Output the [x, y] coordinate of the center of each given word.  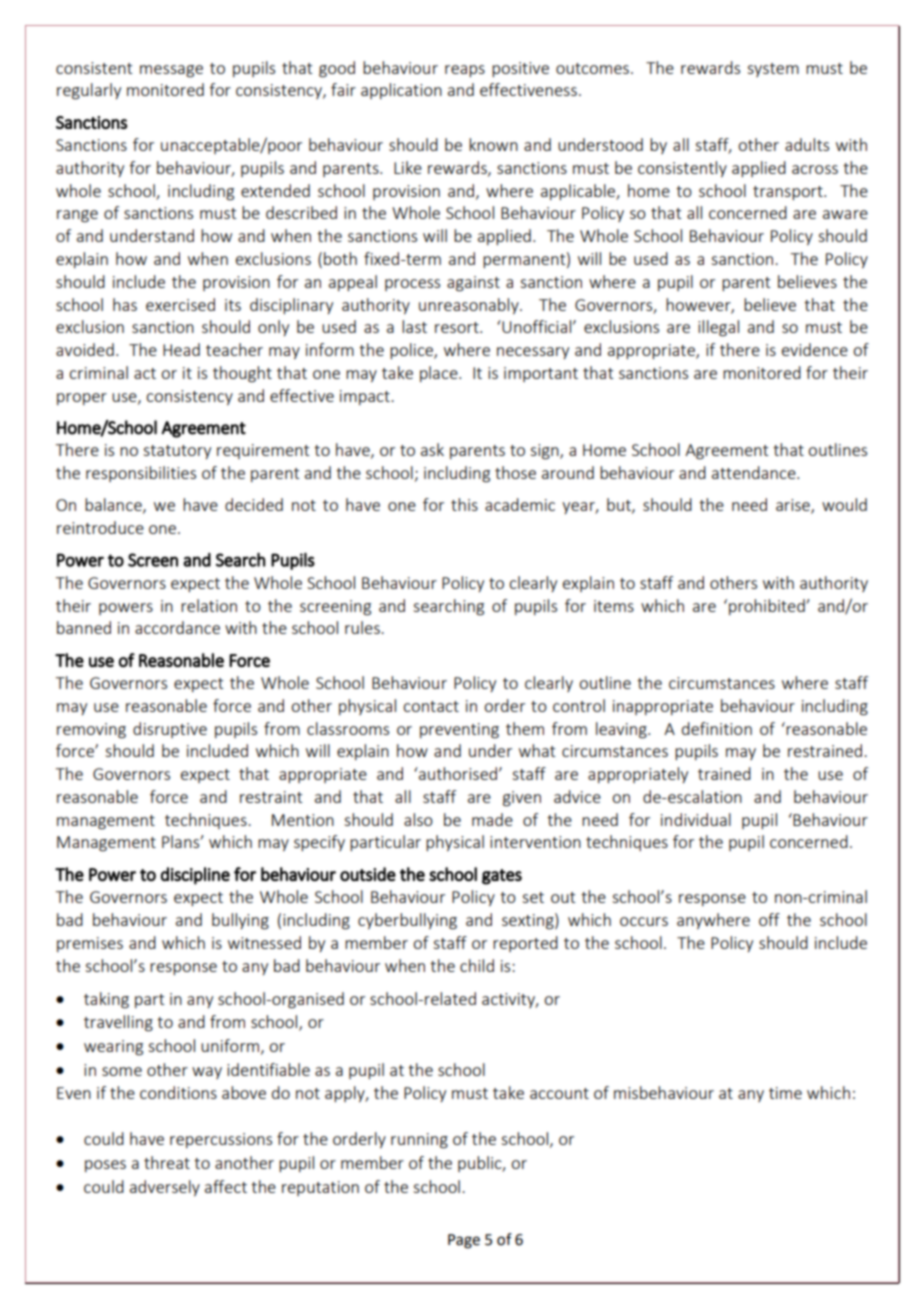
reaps [465, 71]
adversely [165, 1188]
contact [431, 706]
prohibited [768, 607]
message [171, 71]
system [773, 70]
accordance [177, 627]
